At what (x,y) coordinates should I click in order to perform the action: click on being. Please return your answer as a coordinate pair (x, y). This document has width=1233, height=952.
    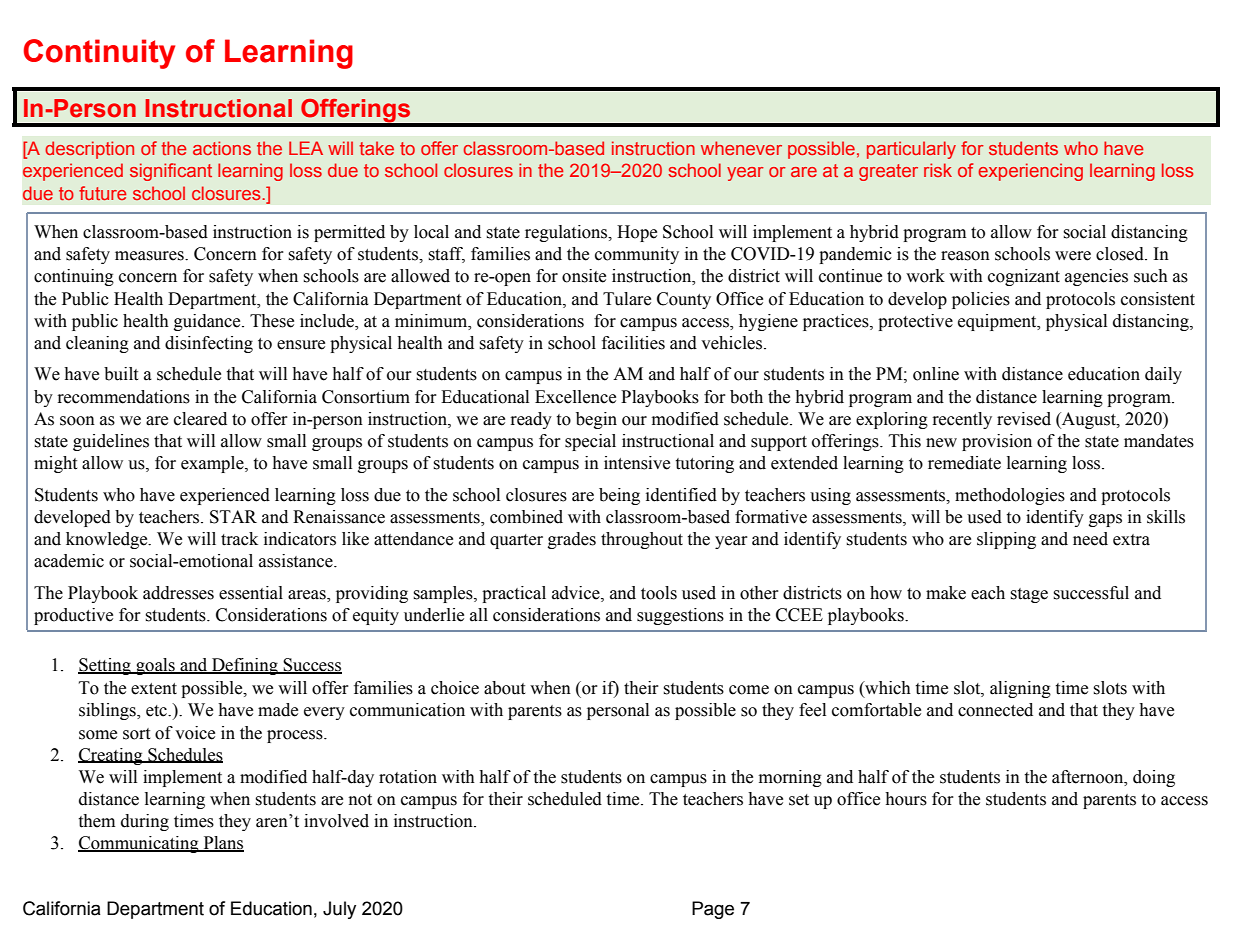
    Looking at the image, I should click on (619, 496).
